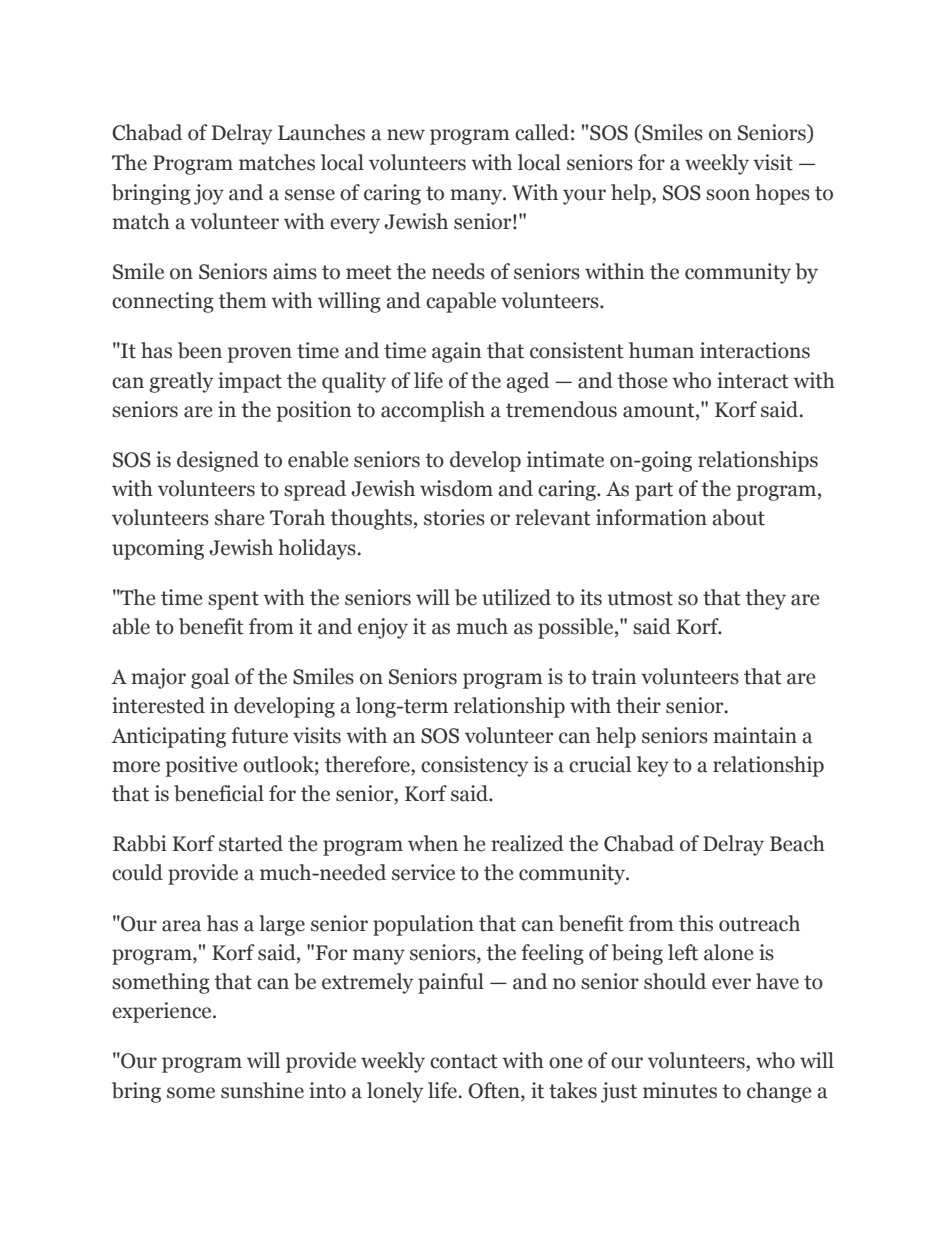 The width and height of the screenshot is (952, 1233). I want to click on sunshine, so click(262, 1090).
